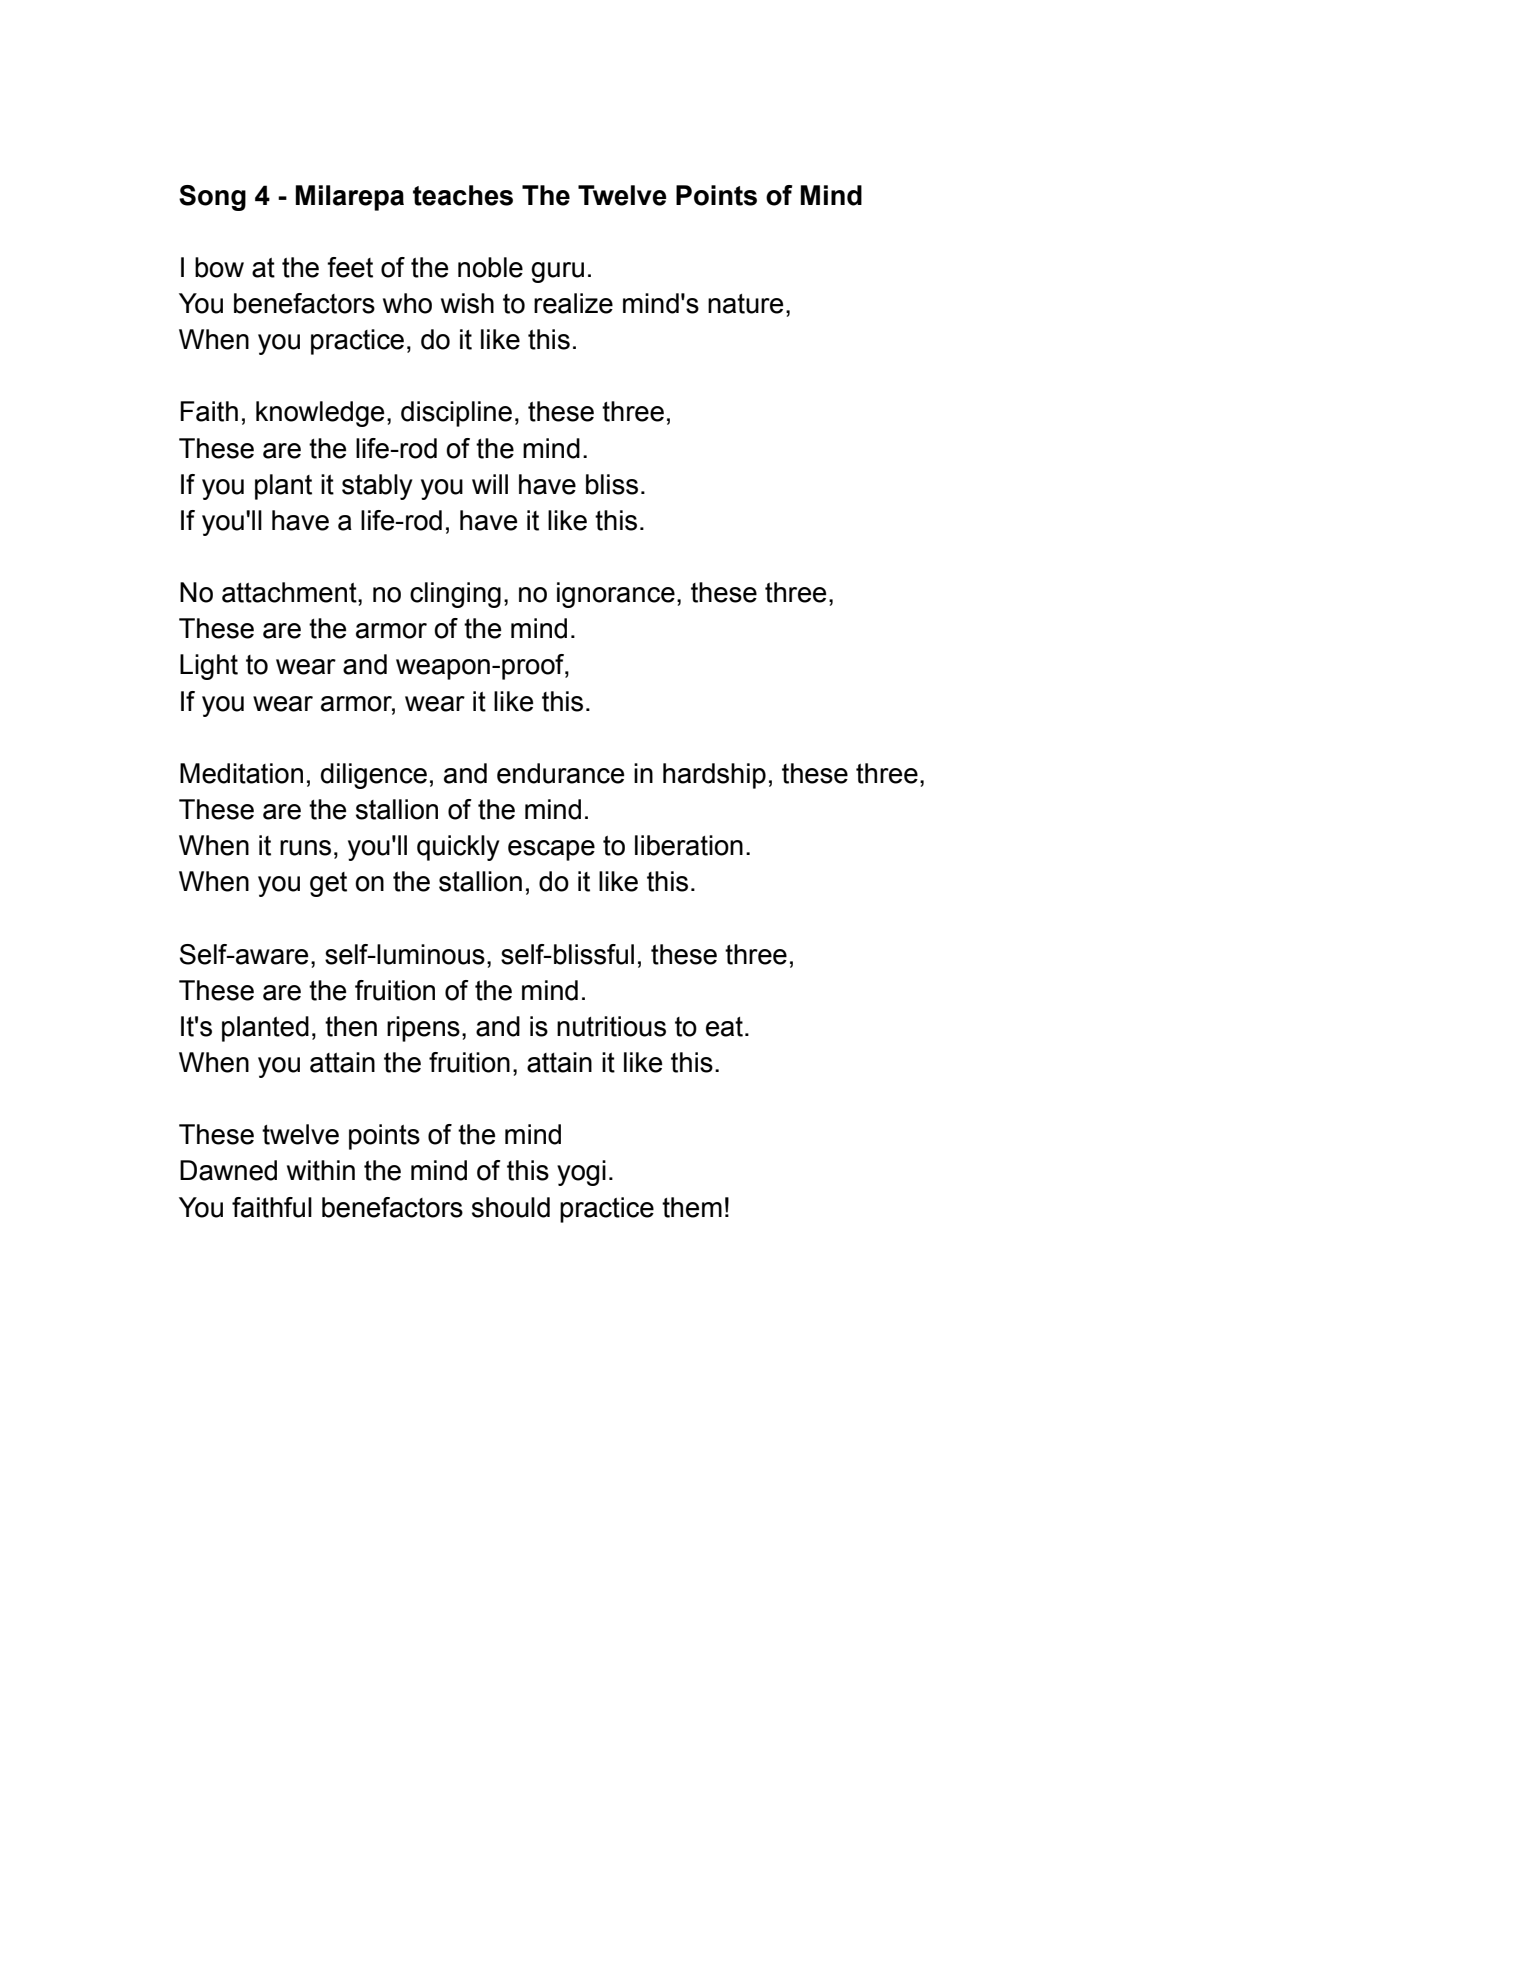 Image resolution: width=1521 pixels, height=1968 pixels. What do you see at coordinates (320, 414) in the screenshot?
I see `knowledge` at bounding box center [320, 414].
